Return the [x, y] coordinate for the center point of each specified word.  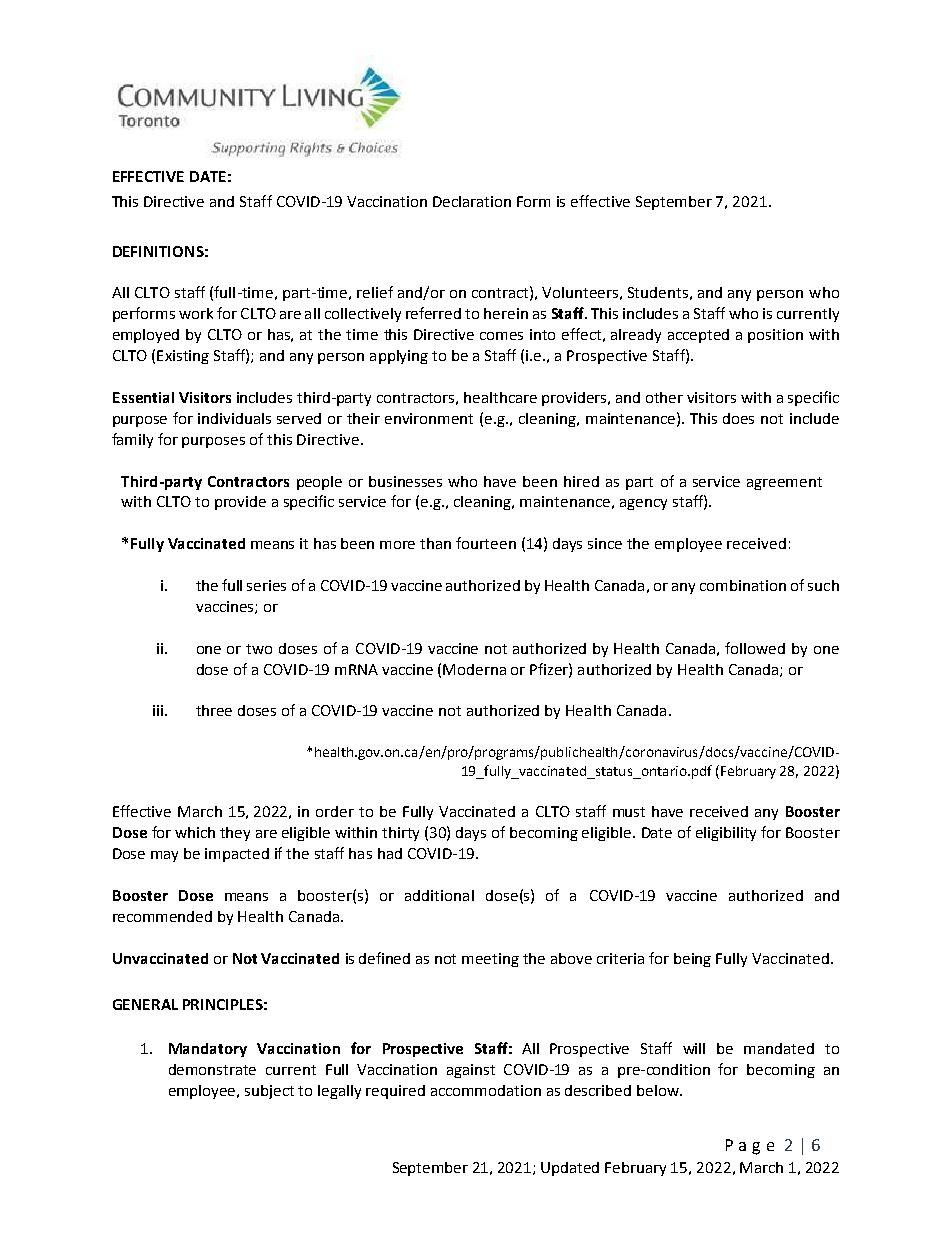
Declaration [472, 201]
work [196, 313]
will [694, 1048]
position [775, 336]
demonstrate [212, 1069]
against [471, 1071]
